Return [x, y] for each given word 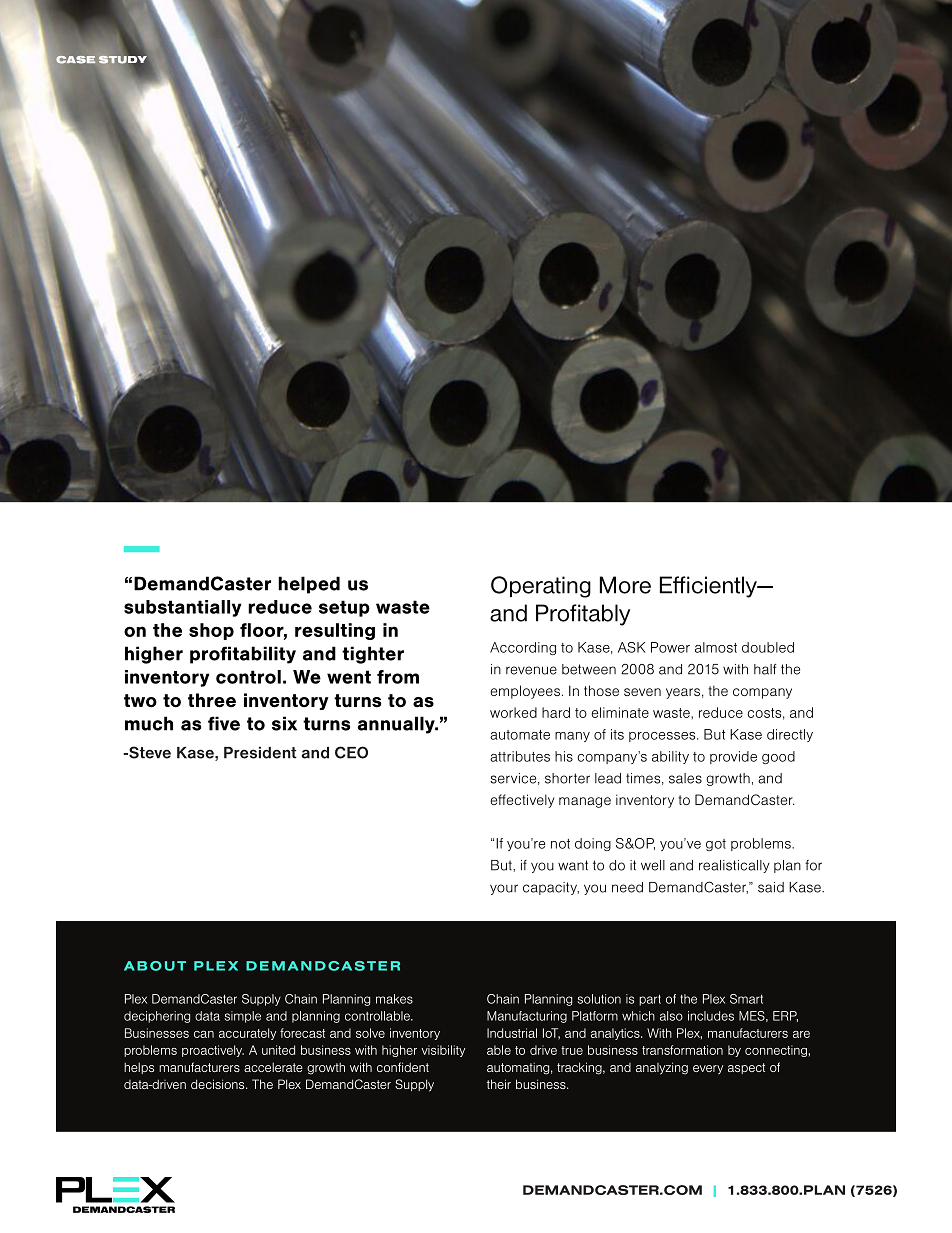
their [499, 1084]
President [260, 753]
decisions [219, 1084]
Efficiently [709, 587]
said [771, 887]
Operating [541, 587]
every [708, 1070]
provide [733, 757]
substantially [182, 608]
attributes [520, 756]
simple [242, 1017]
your [504, 889]
